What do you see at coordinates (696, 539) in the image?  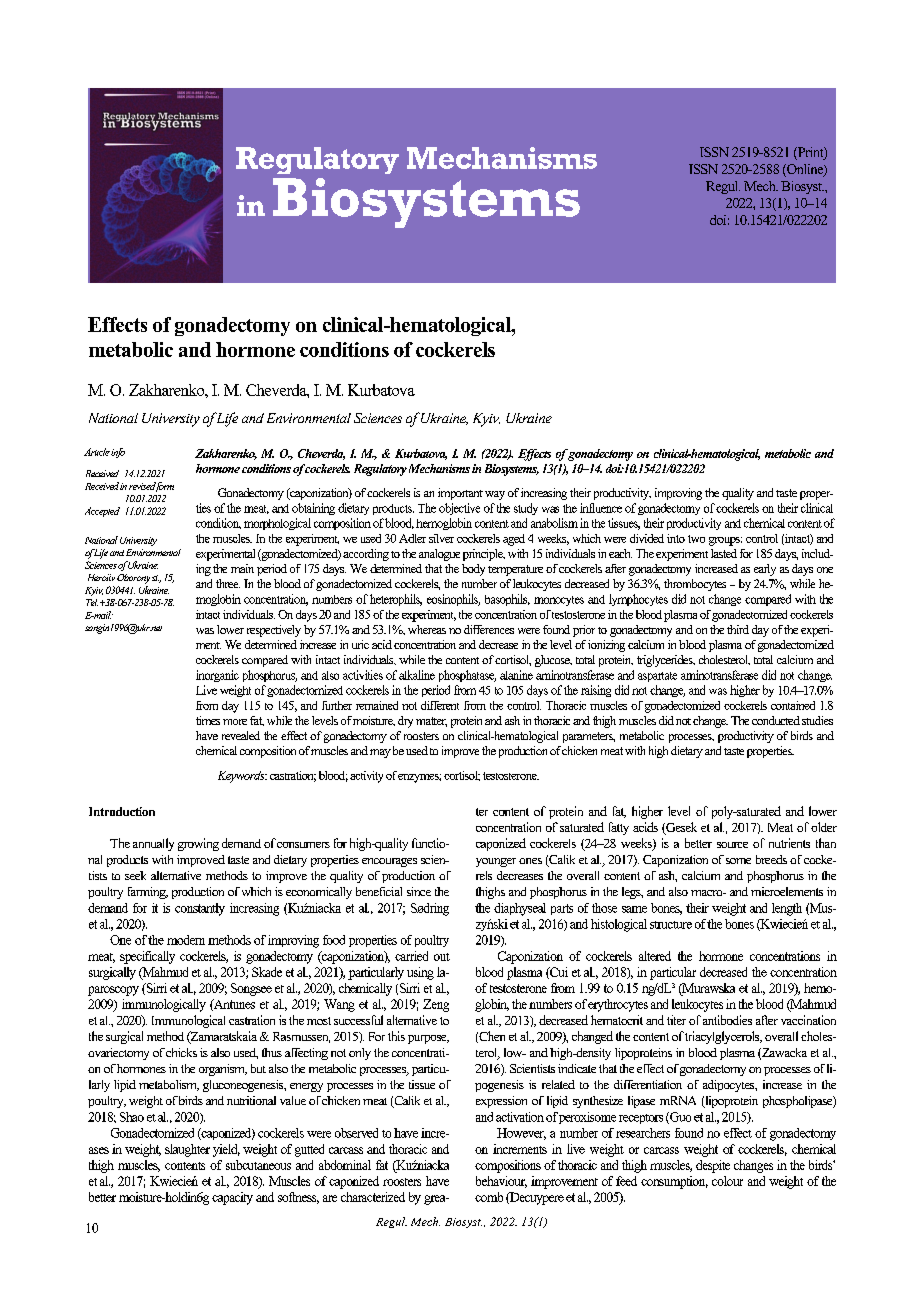 I see `two` at bounding box center [696, 539].
